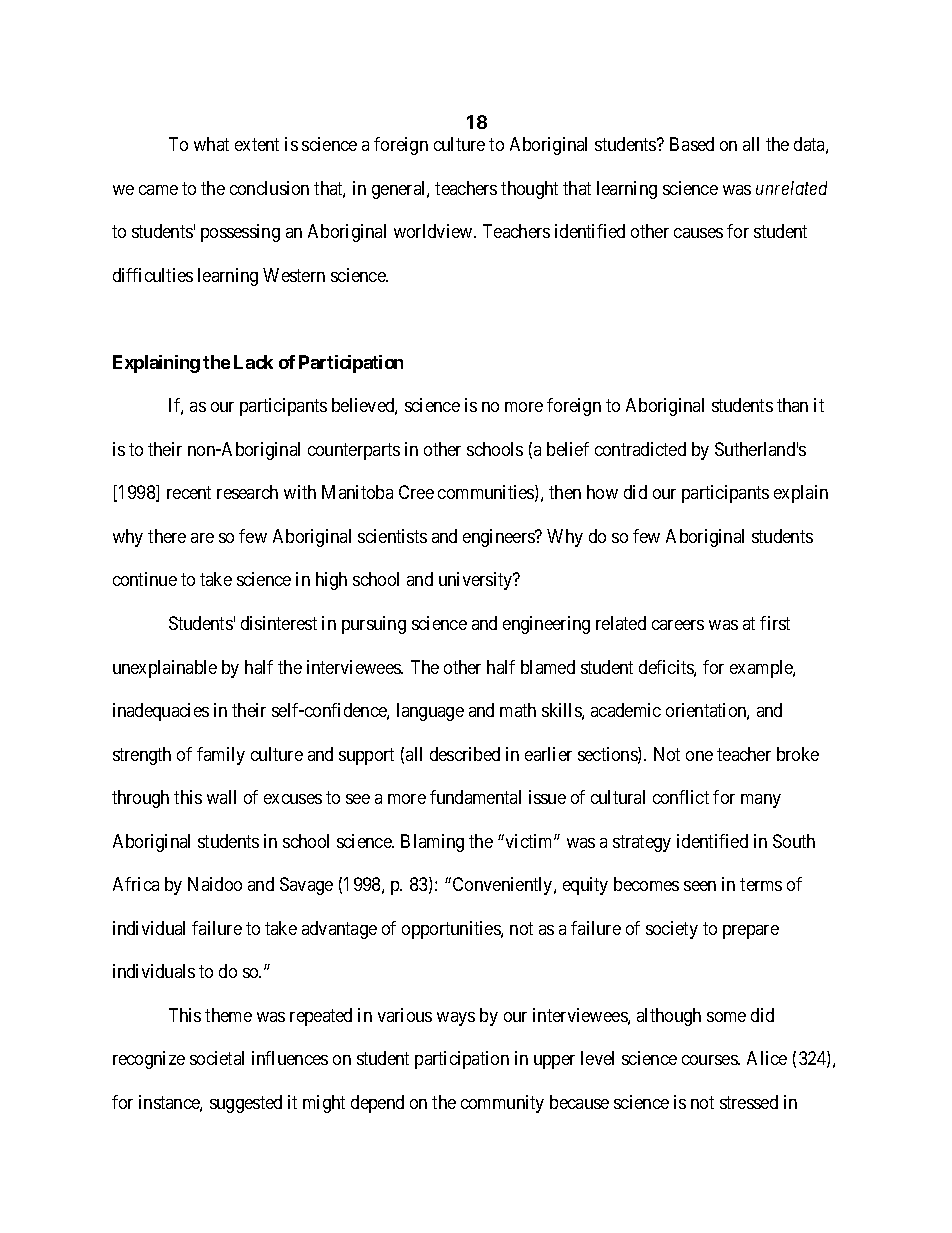 The height and width of the image is (1233, 952). I want to click on recent, so click(189, 493).
